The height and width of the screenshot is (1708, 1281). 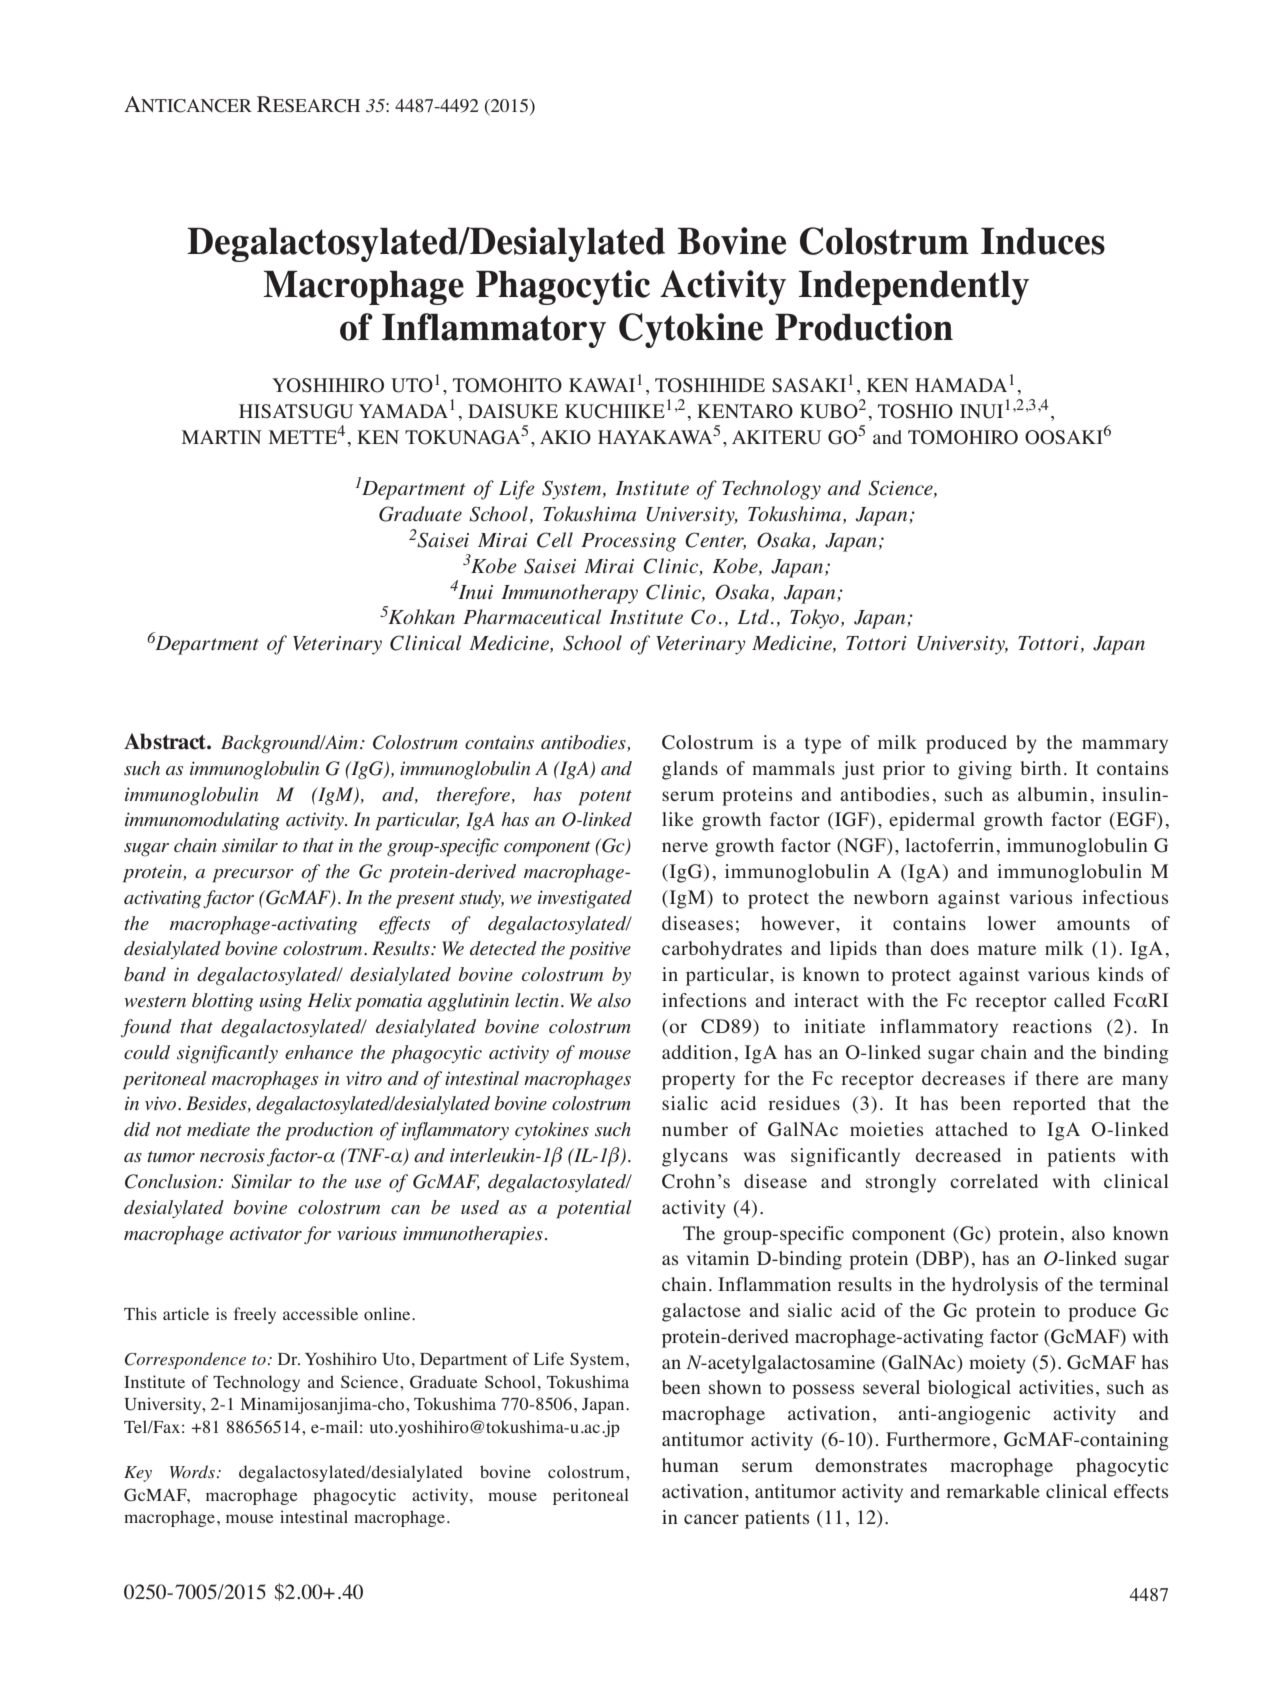 I want to click on necrosis, so click(x=232, y=1155).
